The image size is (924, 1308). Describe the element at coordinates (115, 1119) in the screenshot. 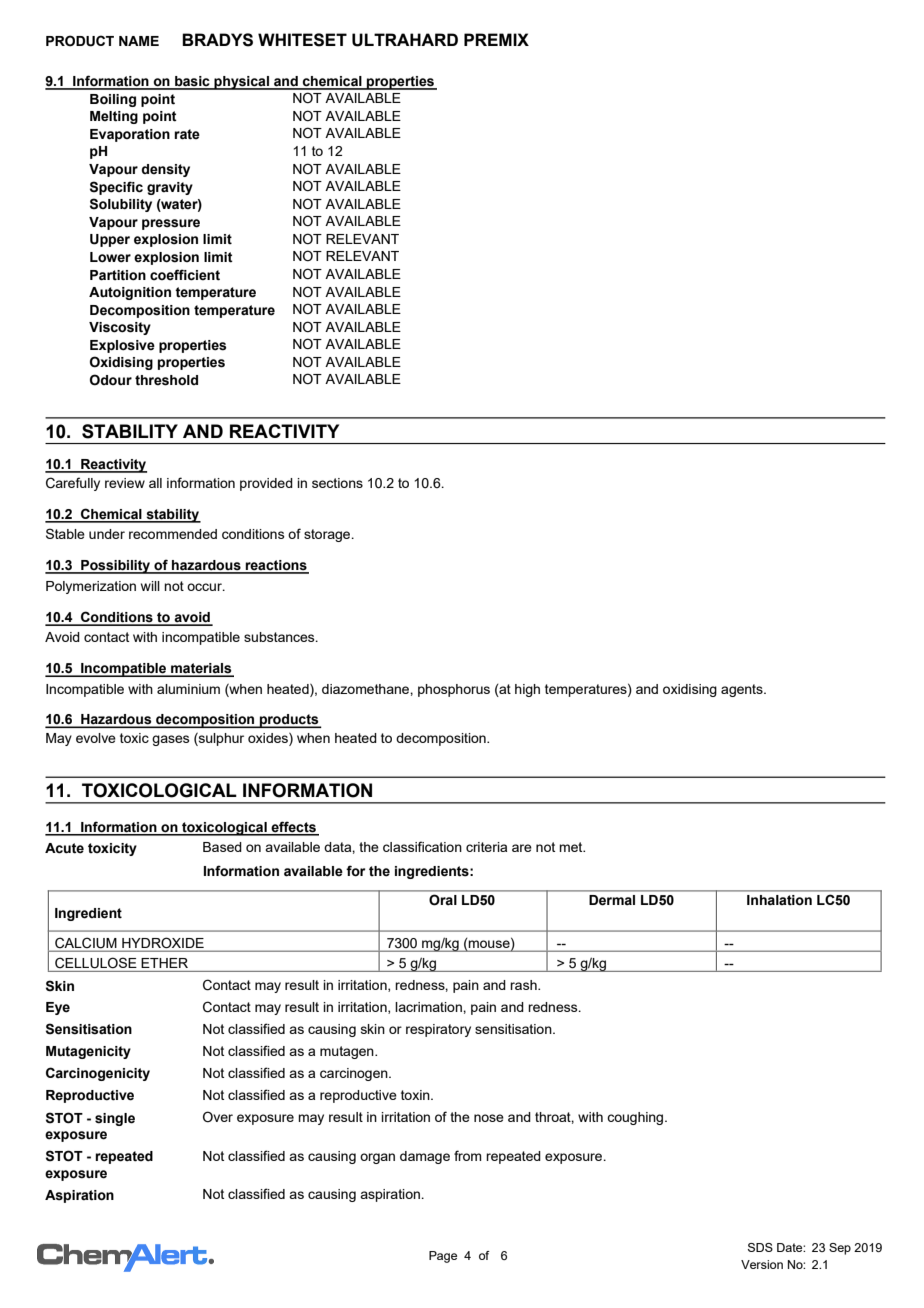

I see `single` at that location.
